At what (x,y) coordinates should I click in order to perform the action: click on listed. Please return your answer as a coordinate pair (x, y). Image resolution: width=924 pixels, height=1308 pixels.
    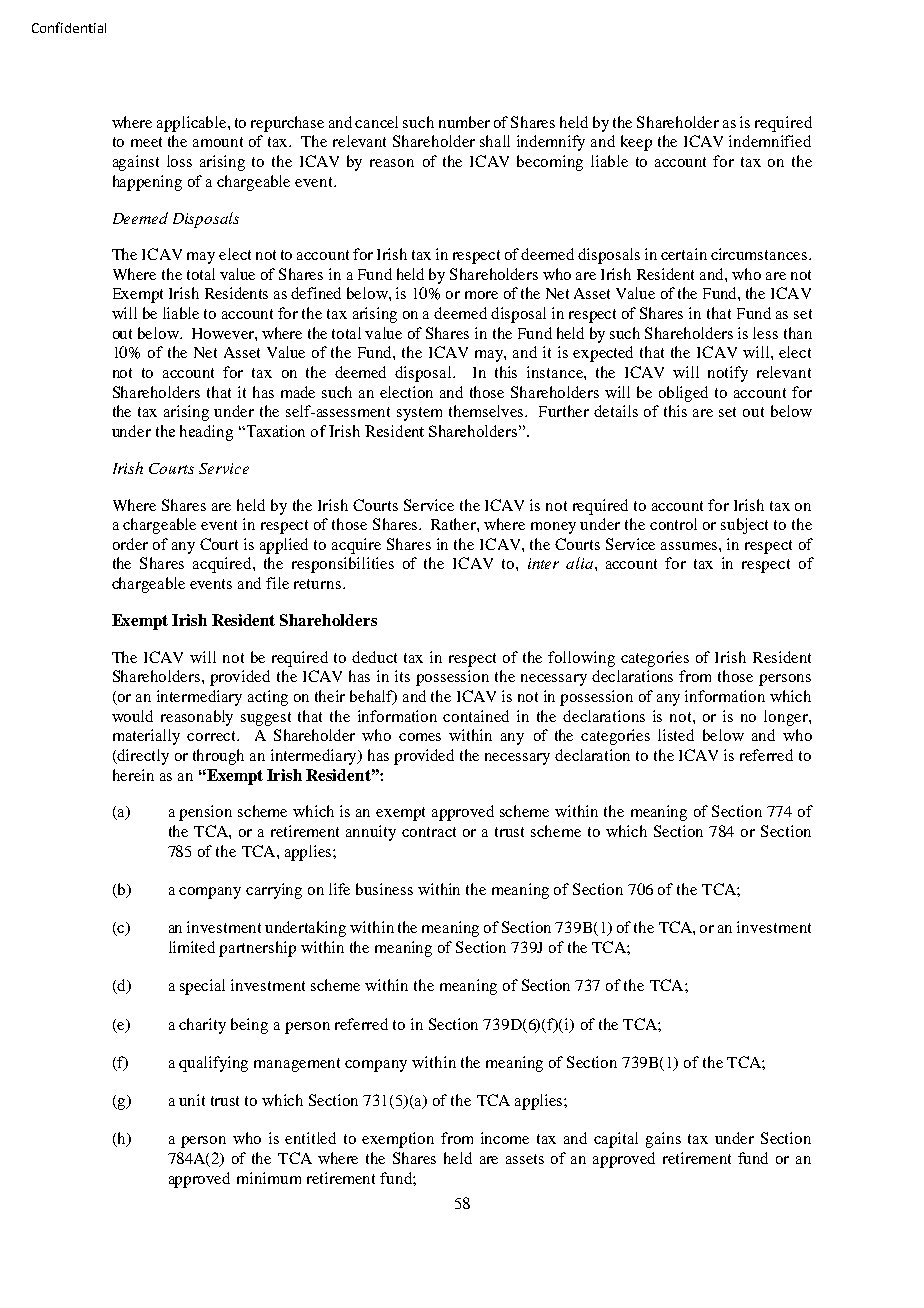
    Looking at the image, I should click on (676, 735).
